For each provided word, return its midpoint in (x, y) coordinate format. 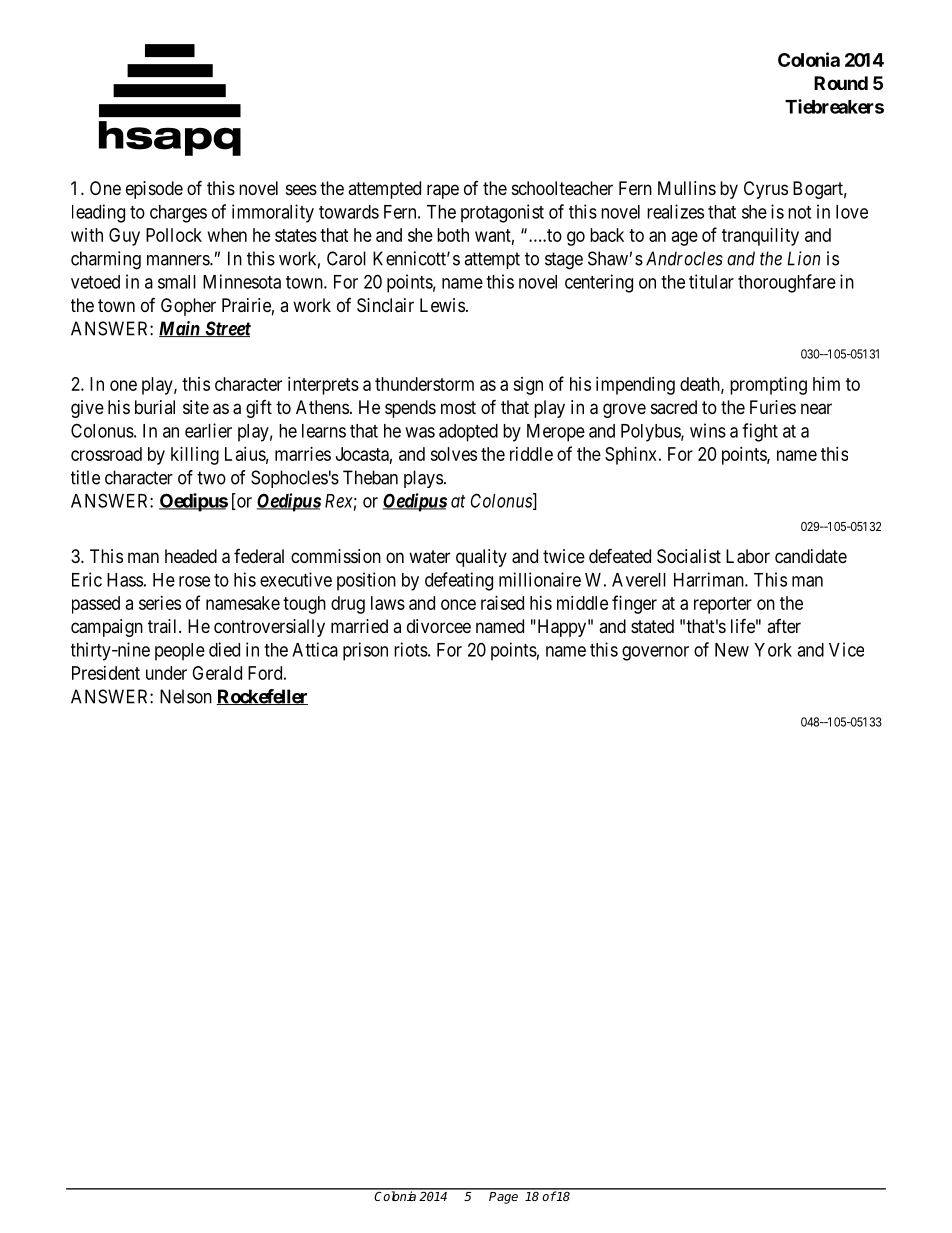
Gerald (217, 673)
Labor (748, 556)
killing (195, 456)
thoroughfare (787, 283)
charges (178, 214)
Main (180, 329)
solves (453, 454)
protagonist (502, 213)
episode (154, 190)
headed (191, 556)
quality (481, 558)
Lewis (442, 305)
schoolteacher (562, 188)
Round (841, 83)
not (799, 212)
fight (760, 432)
